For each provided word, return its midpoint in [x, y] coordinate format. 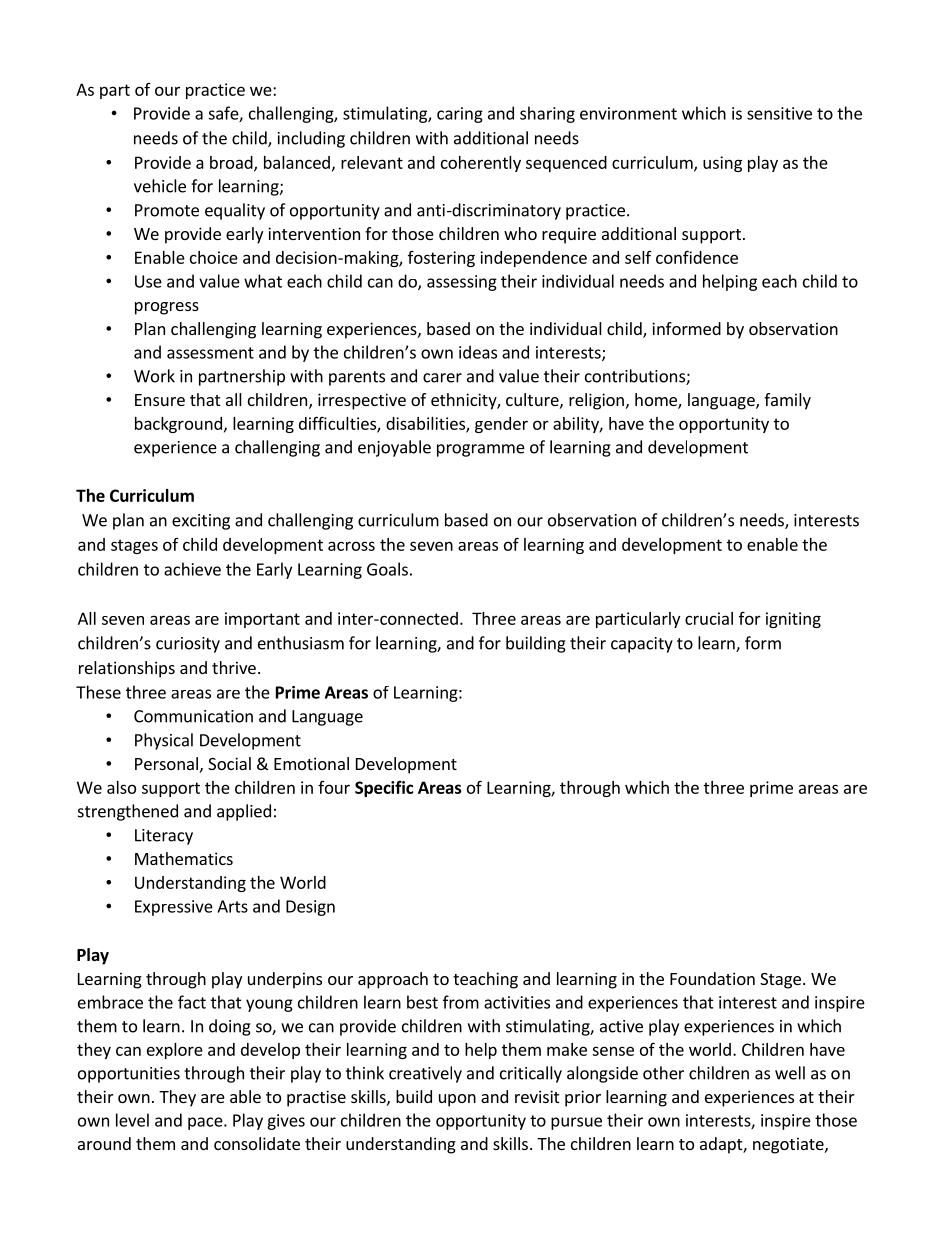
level [132, 1120]
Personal [166, 763]
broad [232, 163]
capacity [642, 645]
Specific [384, 789]
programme [481, 450]
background [178, 425]
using [722, 164]
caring [460, 115]
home [657, 401]
